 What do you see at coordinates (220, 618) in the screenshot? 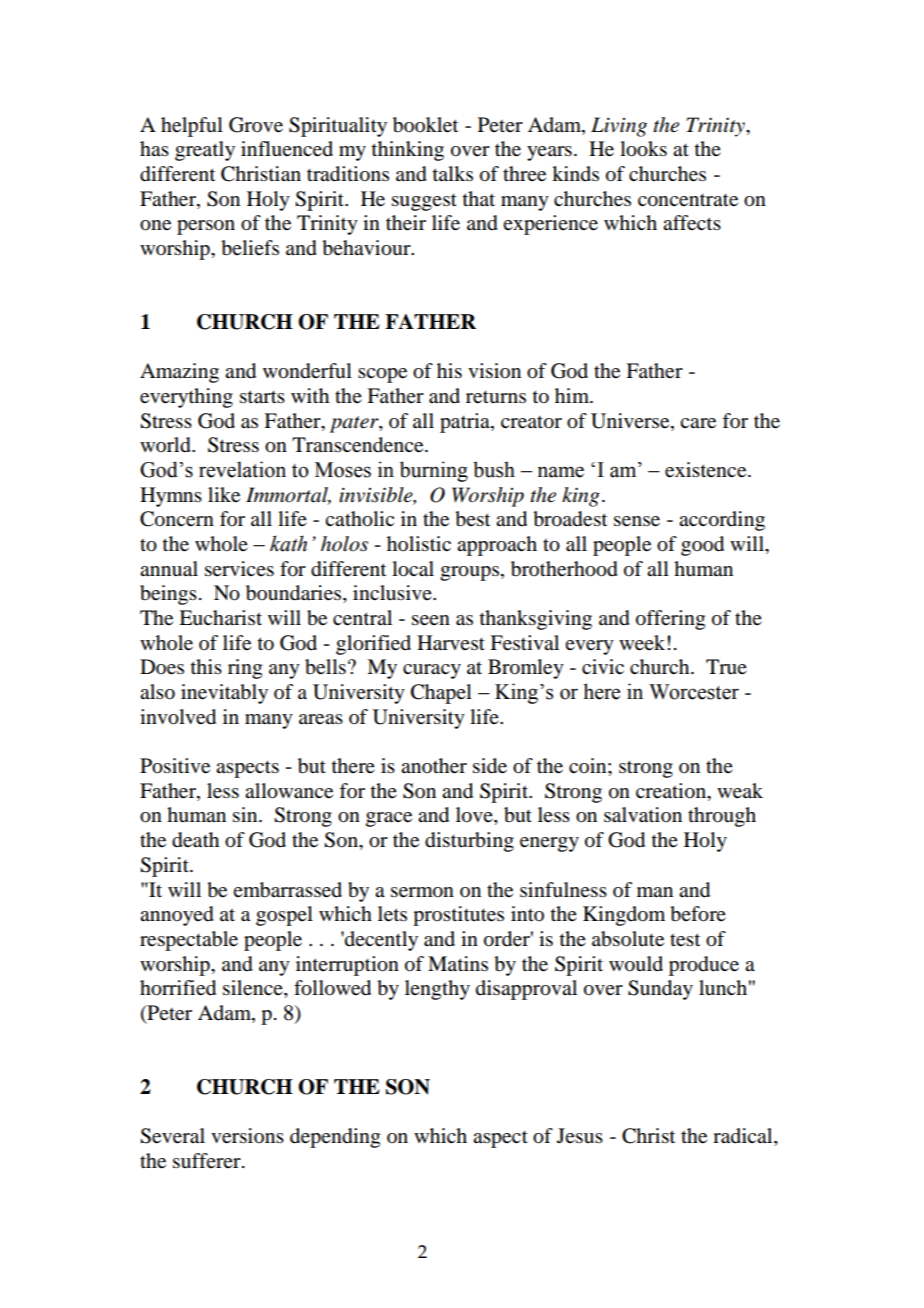
I see `Eucharist` at bounding box center [220, 618].
